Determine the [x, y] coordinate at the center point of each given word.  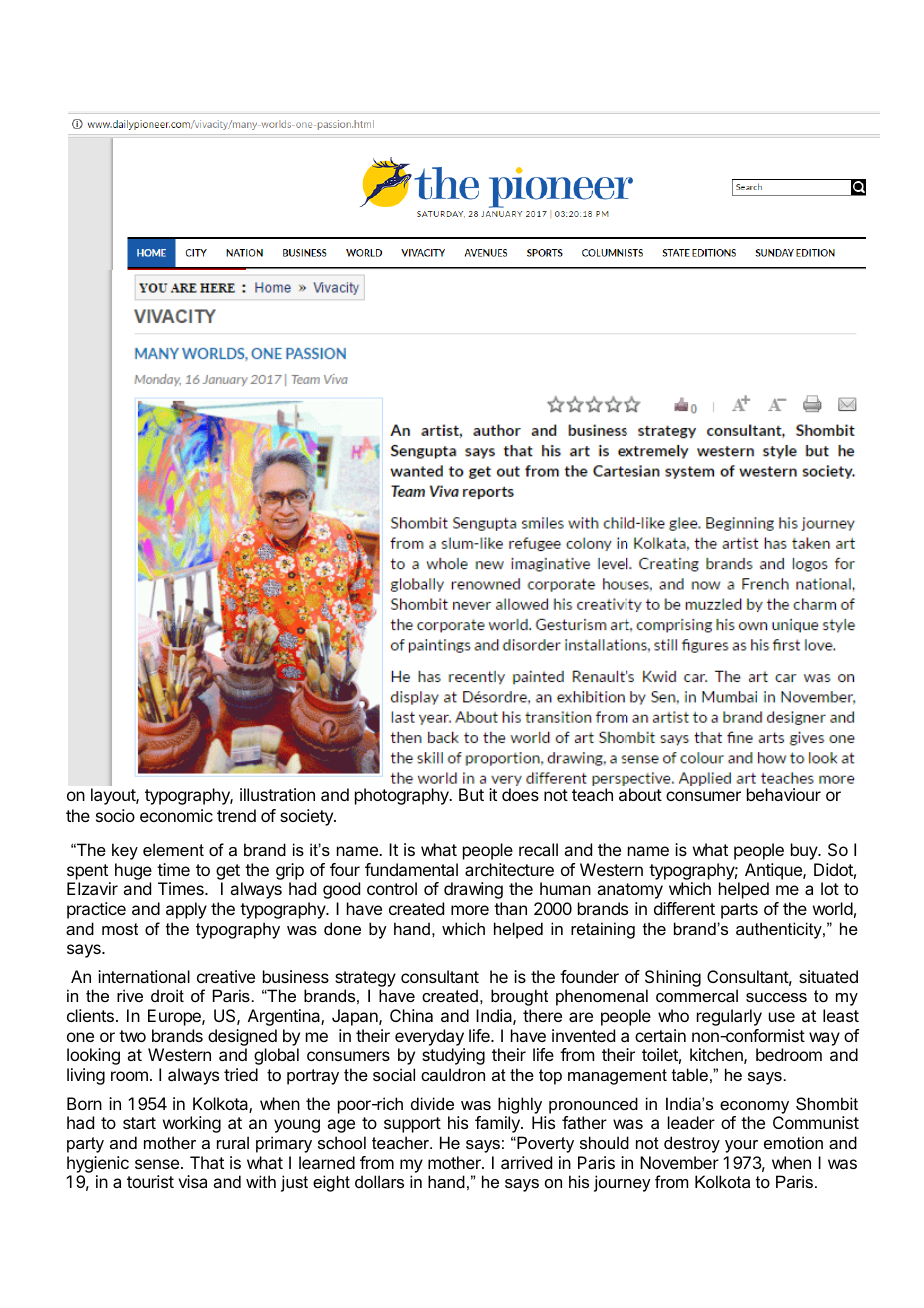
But [471, 794]
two [132, 1036]
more [470, 910]
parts [739, 911]
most [120, 929]
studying [453, 1056]
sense [157, 1164]
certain [660, 1035]
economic [176, 815]
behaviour [784, 794]
